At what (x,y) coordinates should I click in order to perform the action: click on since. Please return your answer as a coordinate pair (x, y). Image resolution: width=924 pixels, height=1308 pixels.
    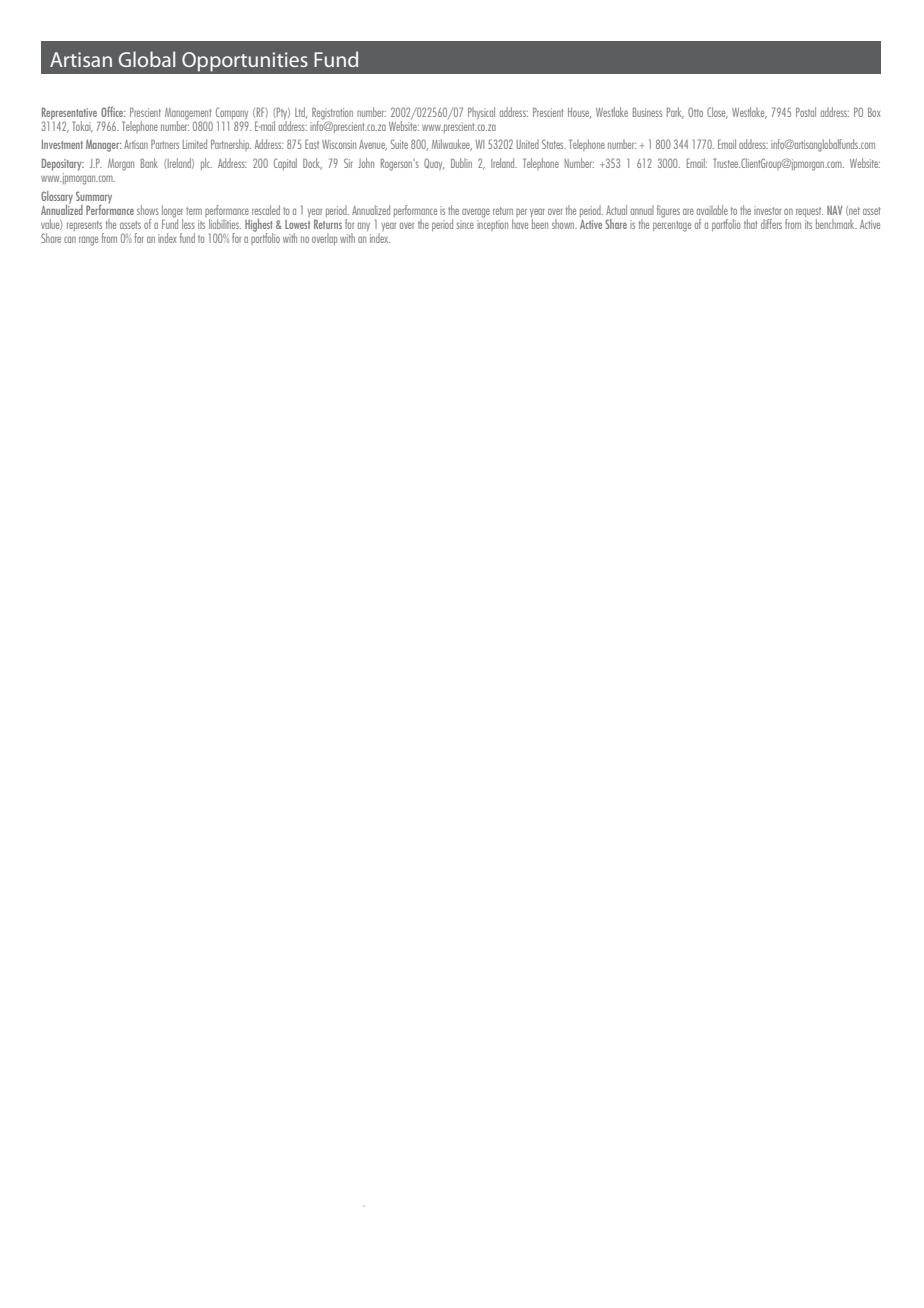
    Looking at the image, I should click on (465, 224).
